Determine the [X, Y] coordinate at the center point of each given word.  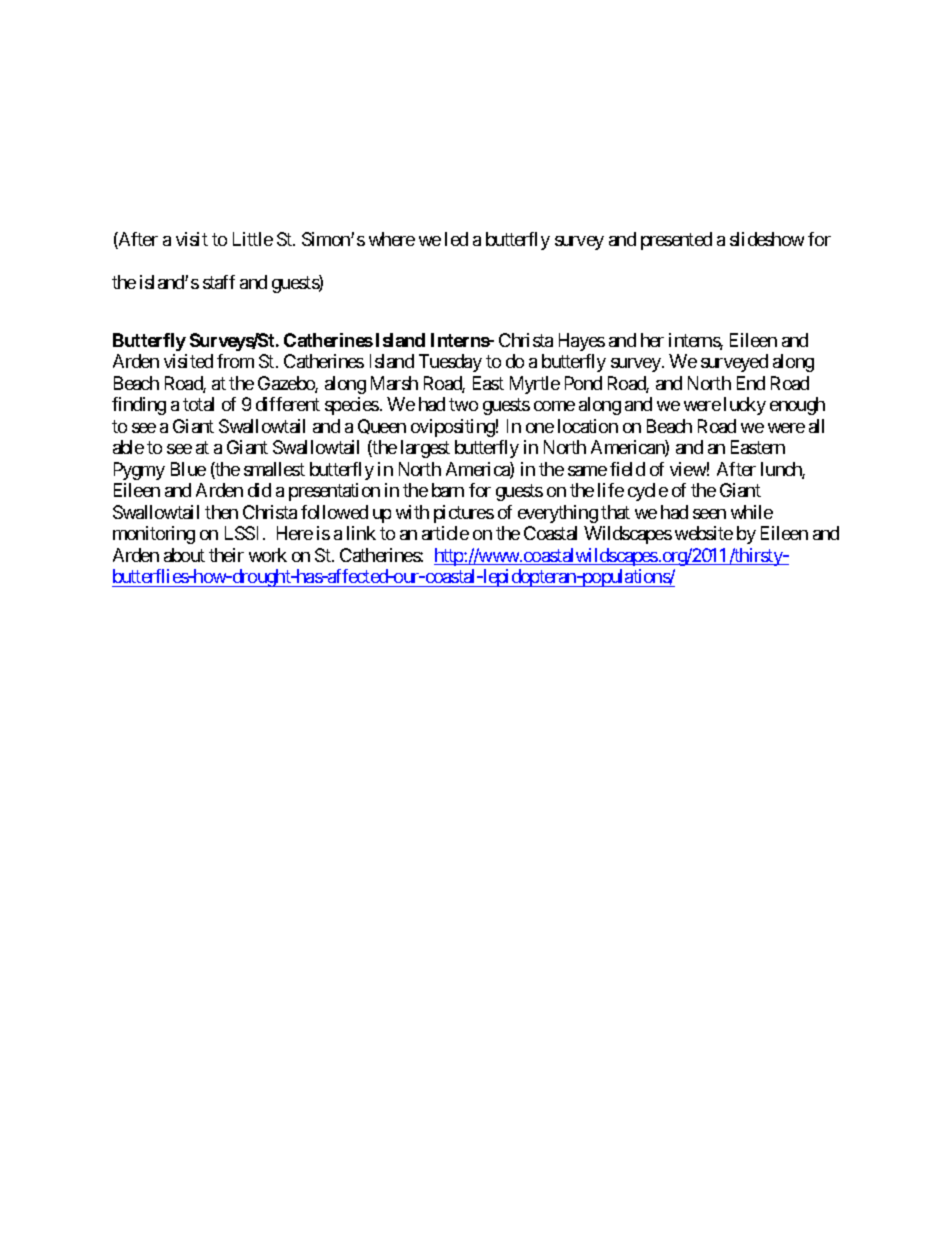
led [456, 239]
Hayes [582, 342]
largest [425, 449]
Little [253, 239]
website [704, 533]
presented [676, 241]
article [445, 533]
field [627, 469]
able [128, 447]
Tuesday [450, 363]
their [226, 555]
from [235, 361]
